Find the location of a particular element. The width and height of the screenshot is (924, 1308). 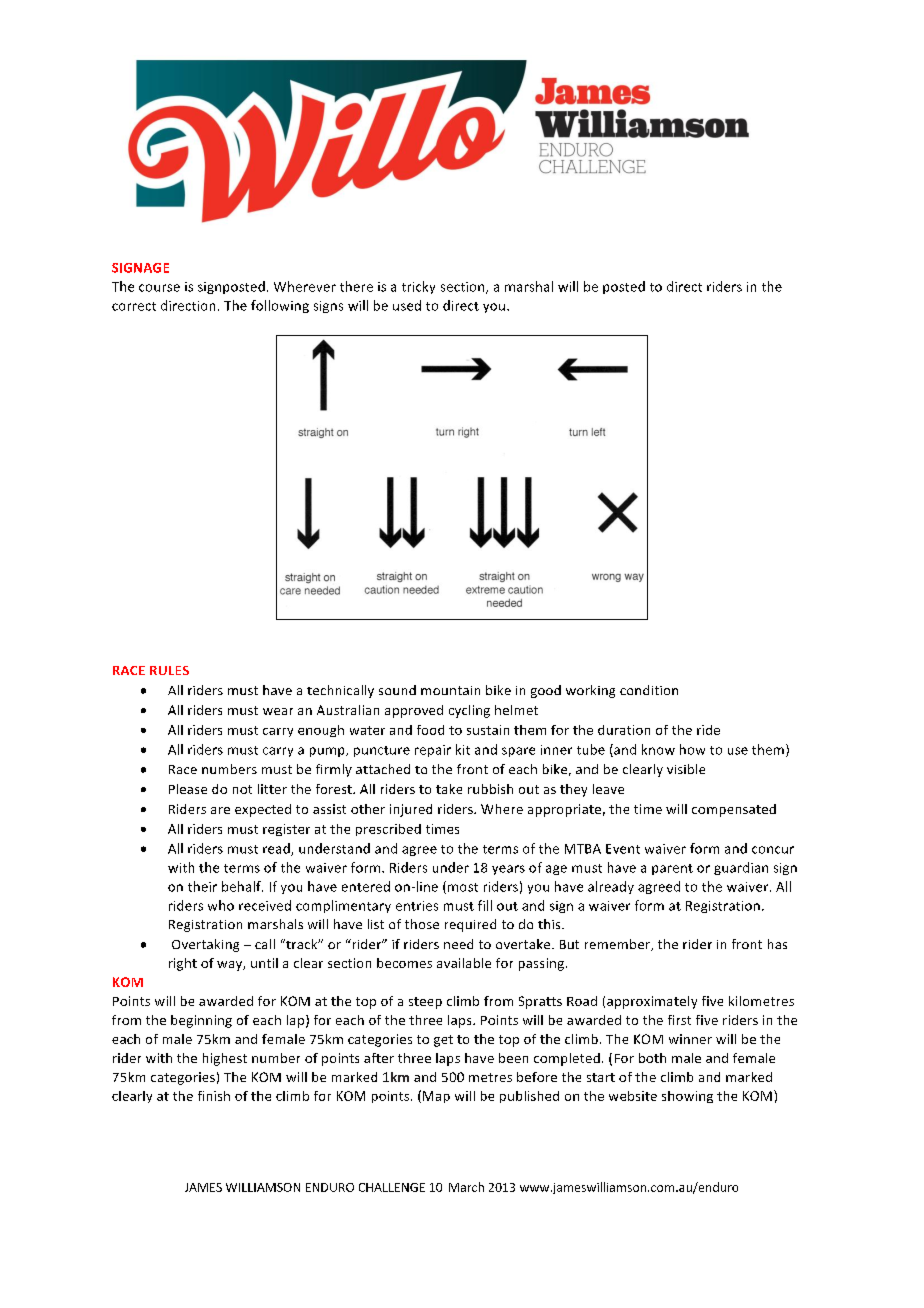

used is located at coordinates (407, 305).
